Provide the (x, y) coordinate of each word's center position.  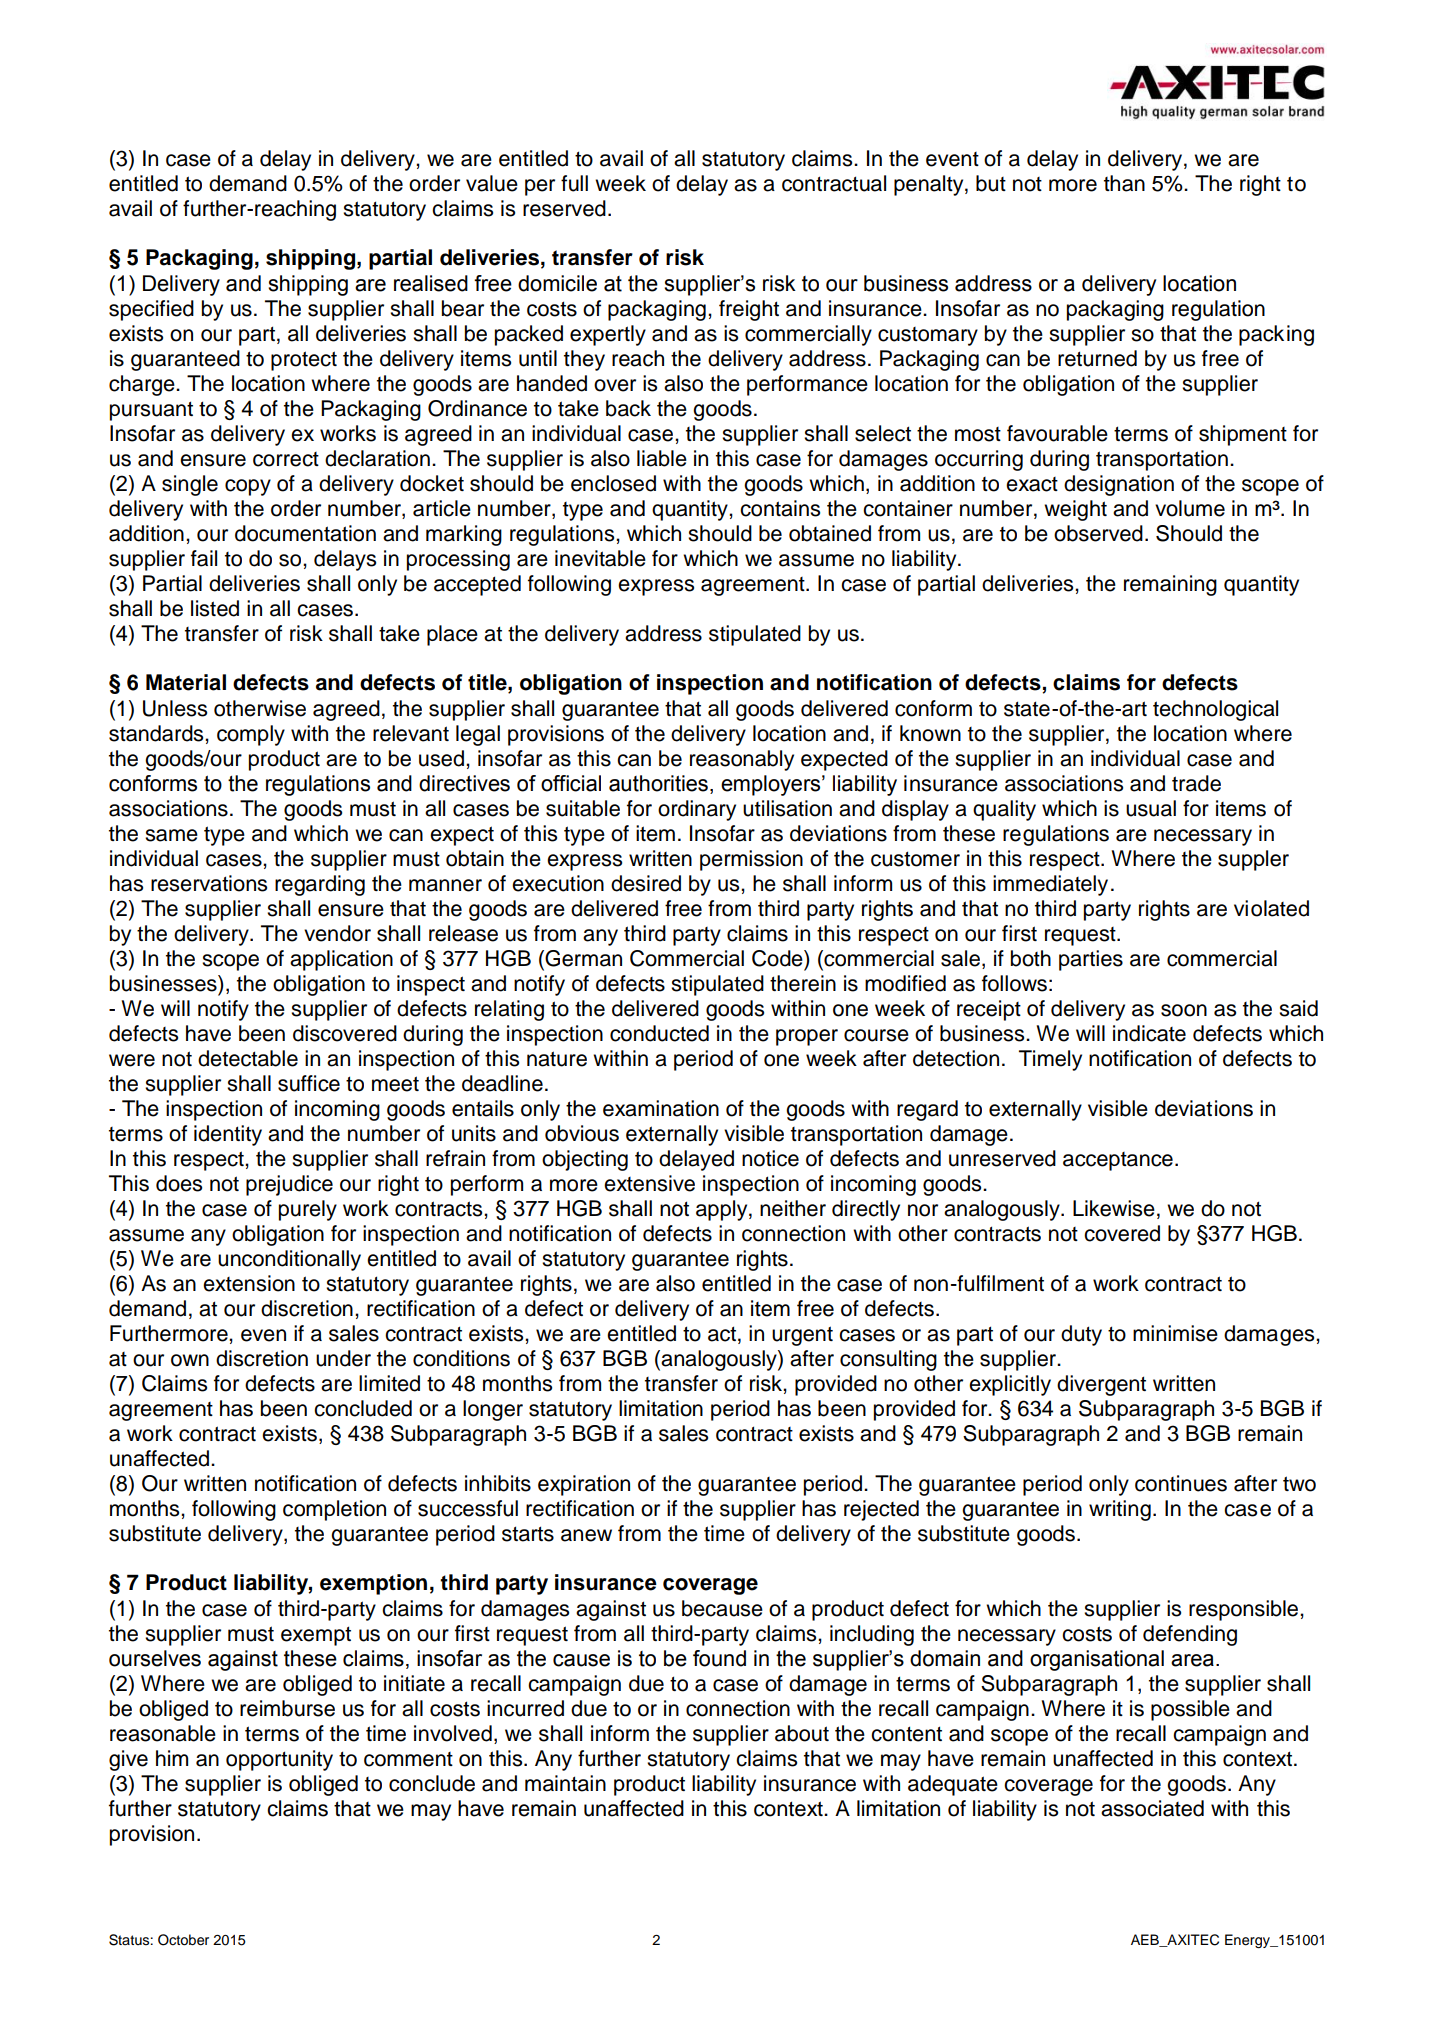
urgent (802, 1336)
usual (1151, 808)
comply (251, 735)
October (183, 1940)
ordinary (697, 810)
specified (151, 310)
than (1124, 183)
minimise (1175, 1333)
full (574, 183)
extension (249, 1283)
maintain (565, 1783)
